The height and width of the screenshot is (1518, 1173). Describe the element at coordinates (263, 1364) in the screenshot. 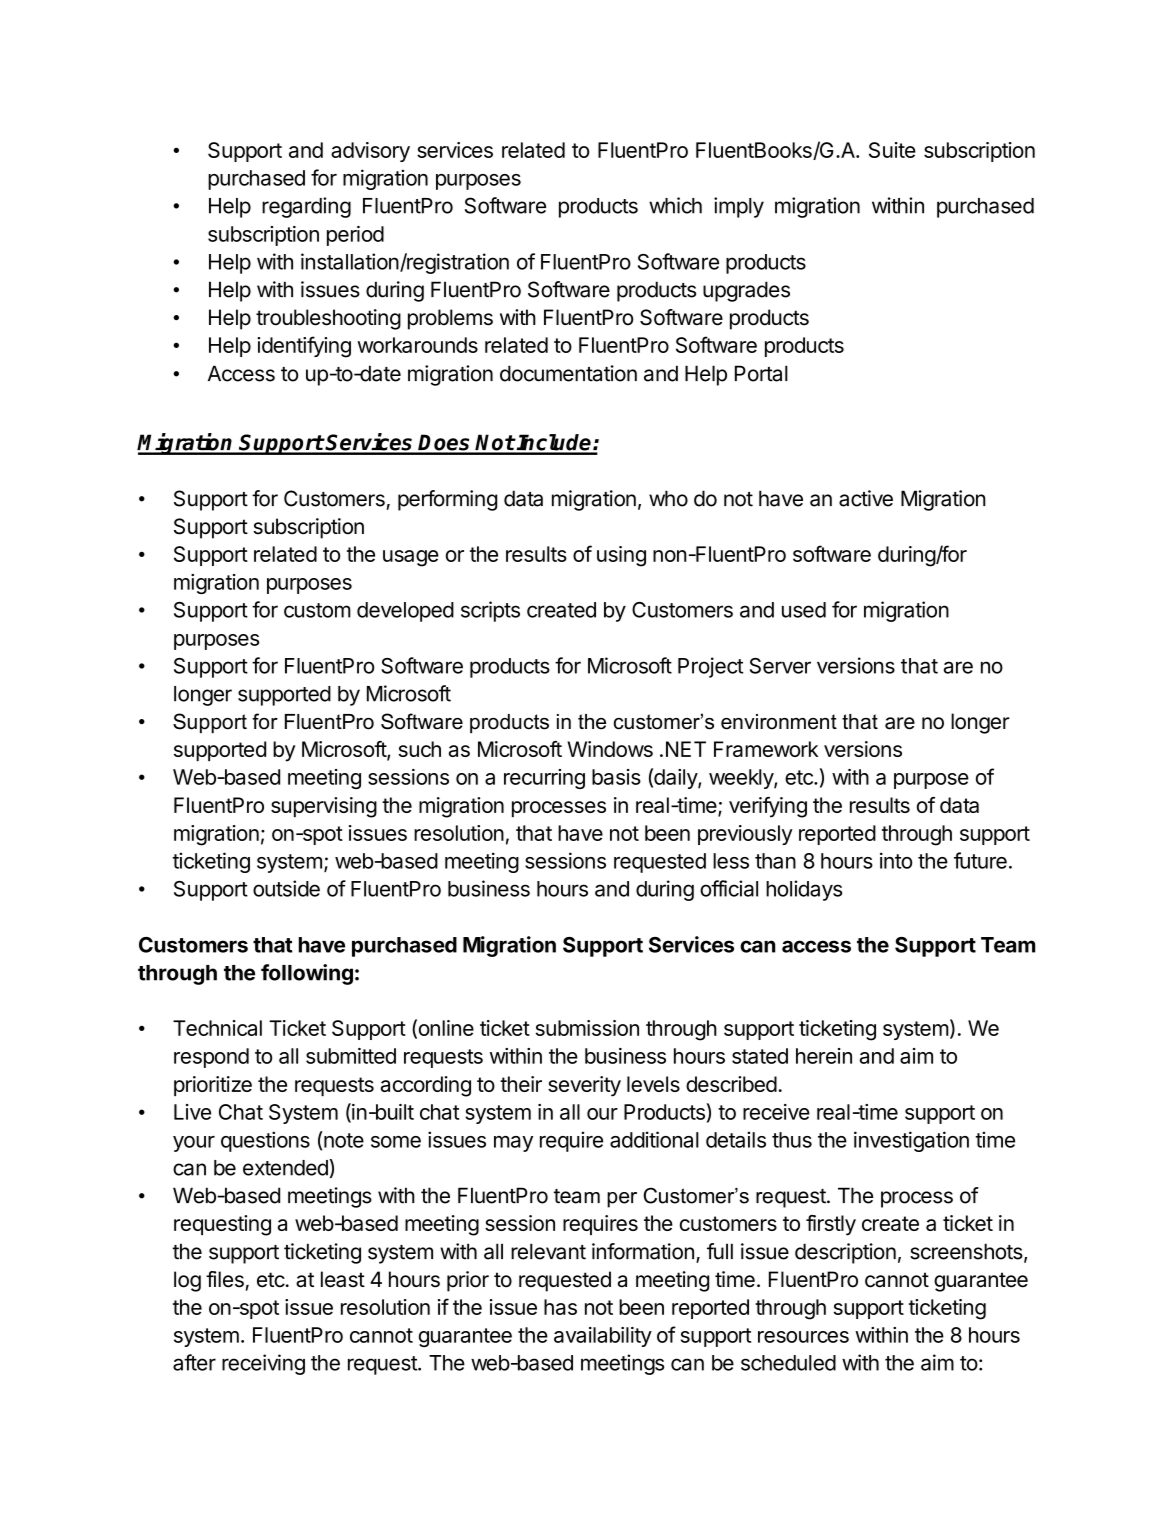

I see `receiving` at that location.
